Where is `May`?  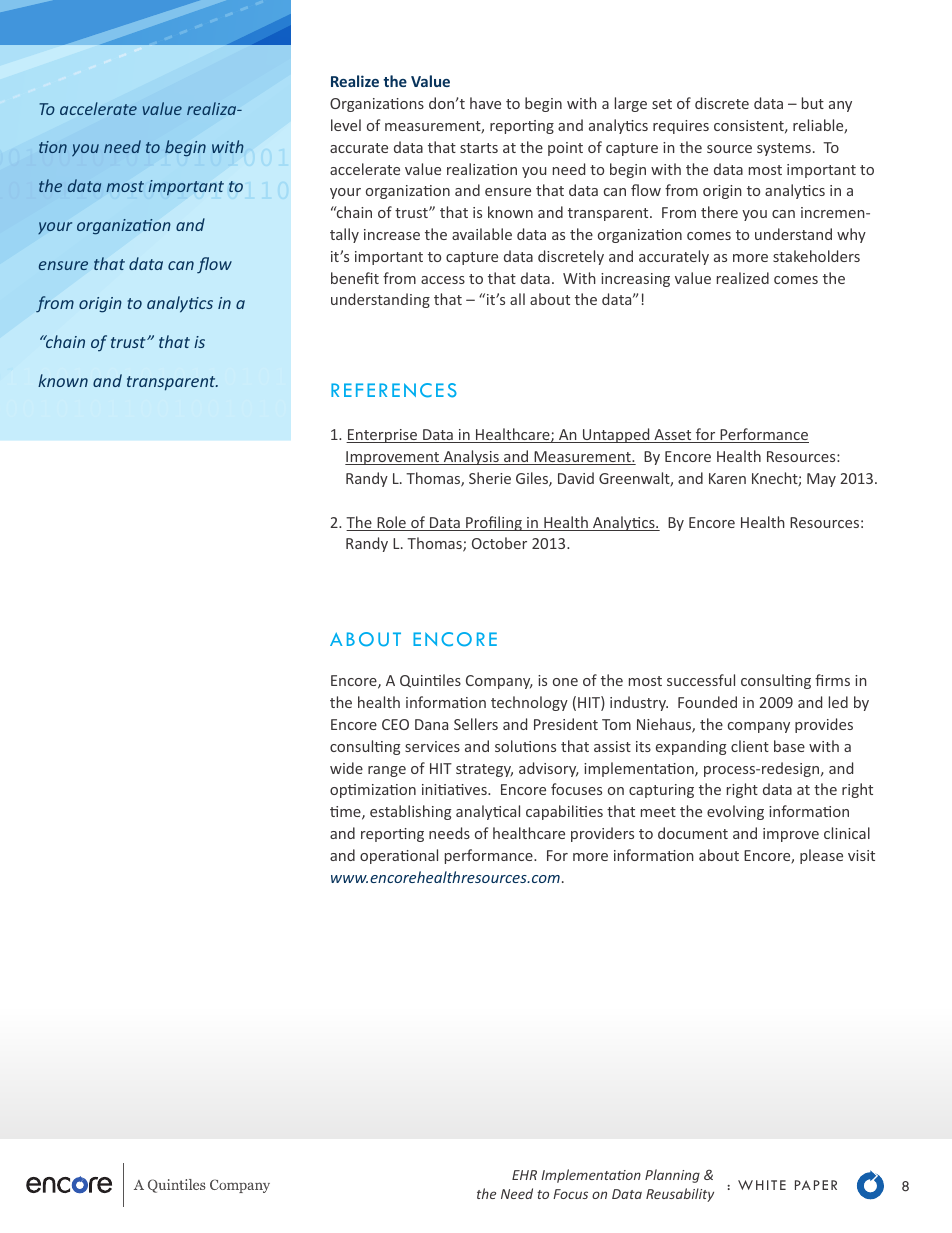 May is located at coordinates (821, 480).
